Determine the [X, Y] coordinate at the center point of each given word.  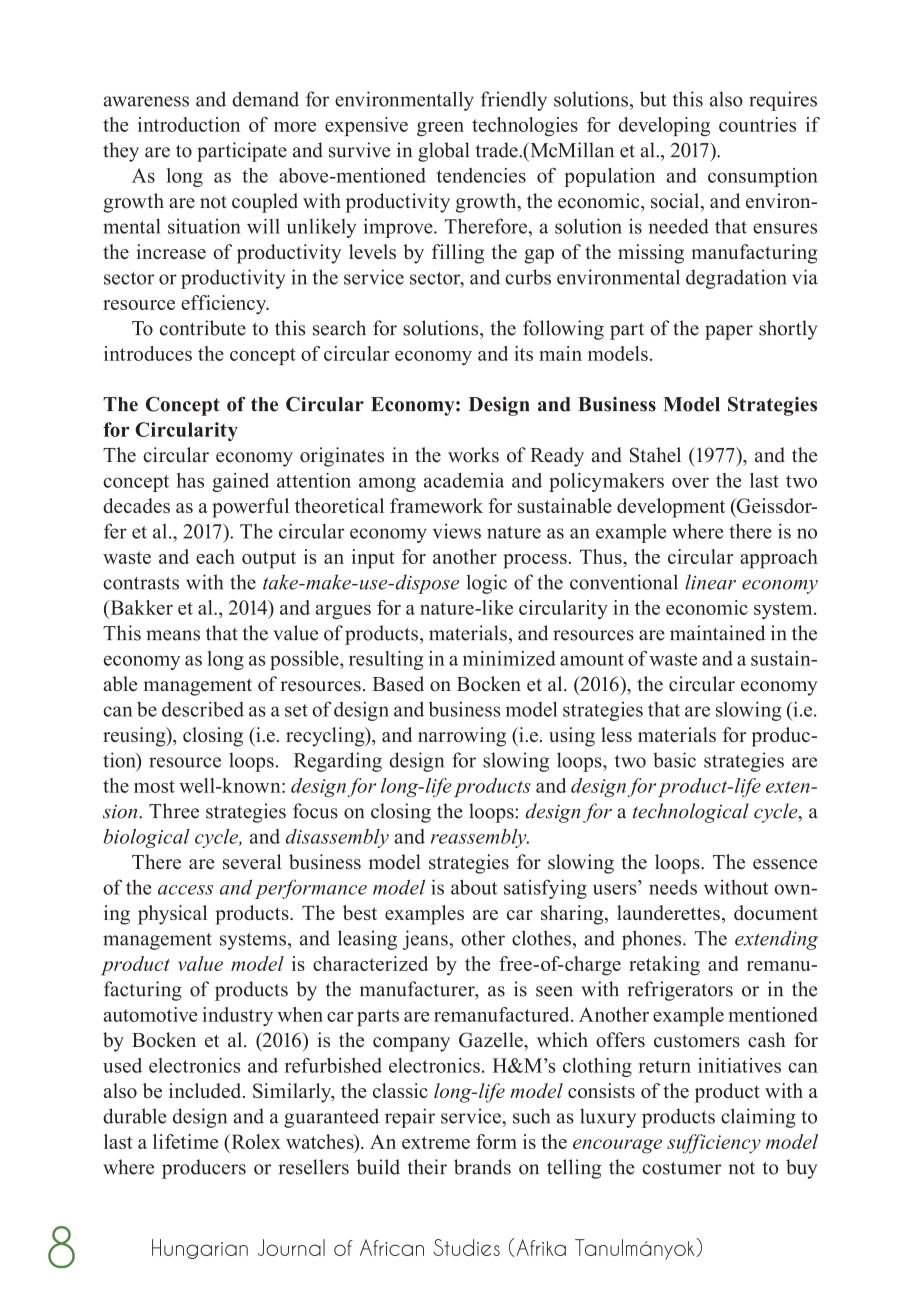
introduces [148, 353]
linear [710, 582]
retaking [664, 966]
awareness [146, 101]
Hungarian [200, 1249]
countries [757, 124]
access [185, 890]
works [473, 455]
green [440, 129]
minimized [509, 658]
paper [729, 332]
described [203, 709]
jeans [425, 940]
